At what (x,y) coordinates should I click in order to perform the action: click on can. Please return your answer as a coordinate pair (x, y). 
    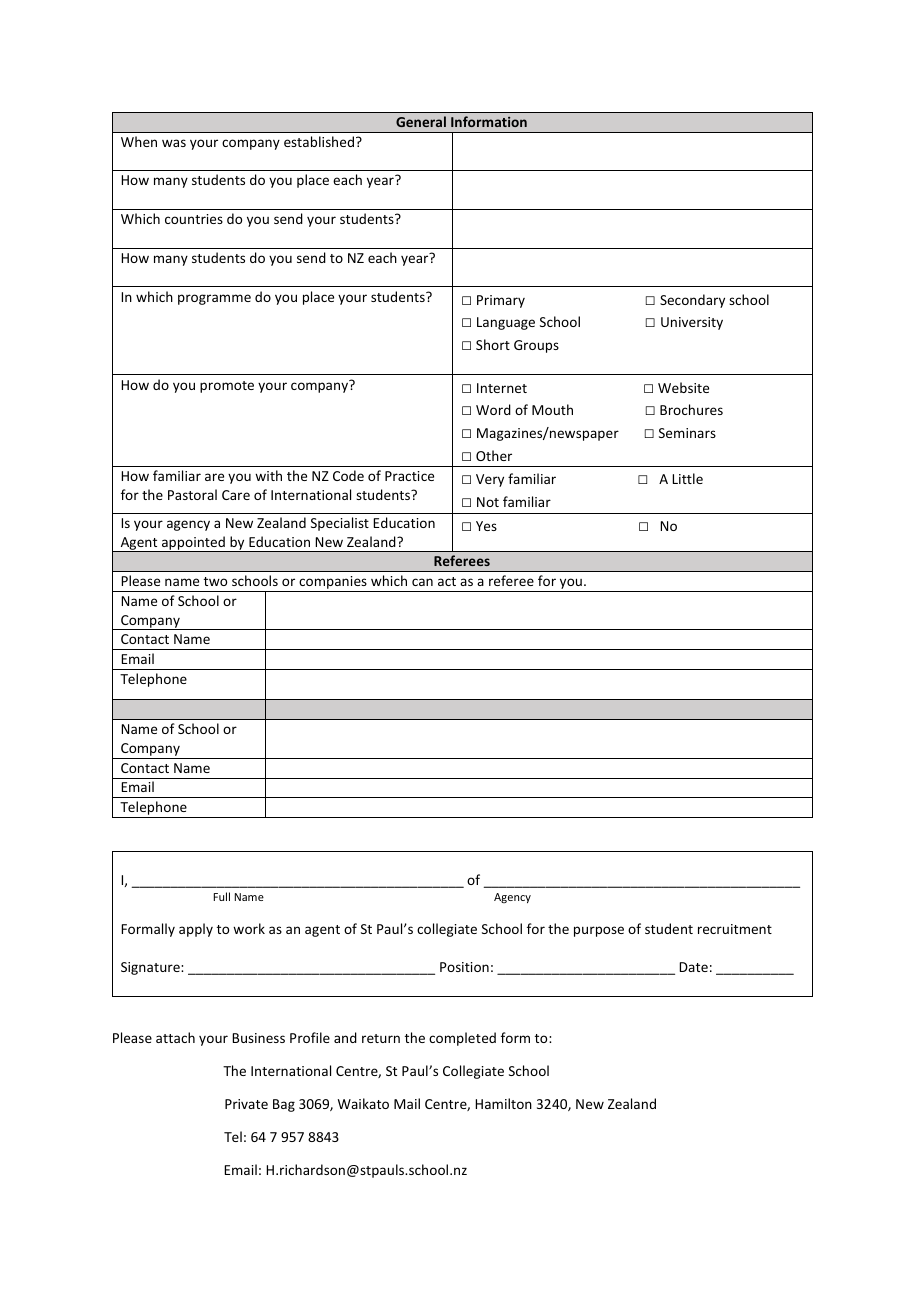
    Looking at the image, I should click on (422, 582).
